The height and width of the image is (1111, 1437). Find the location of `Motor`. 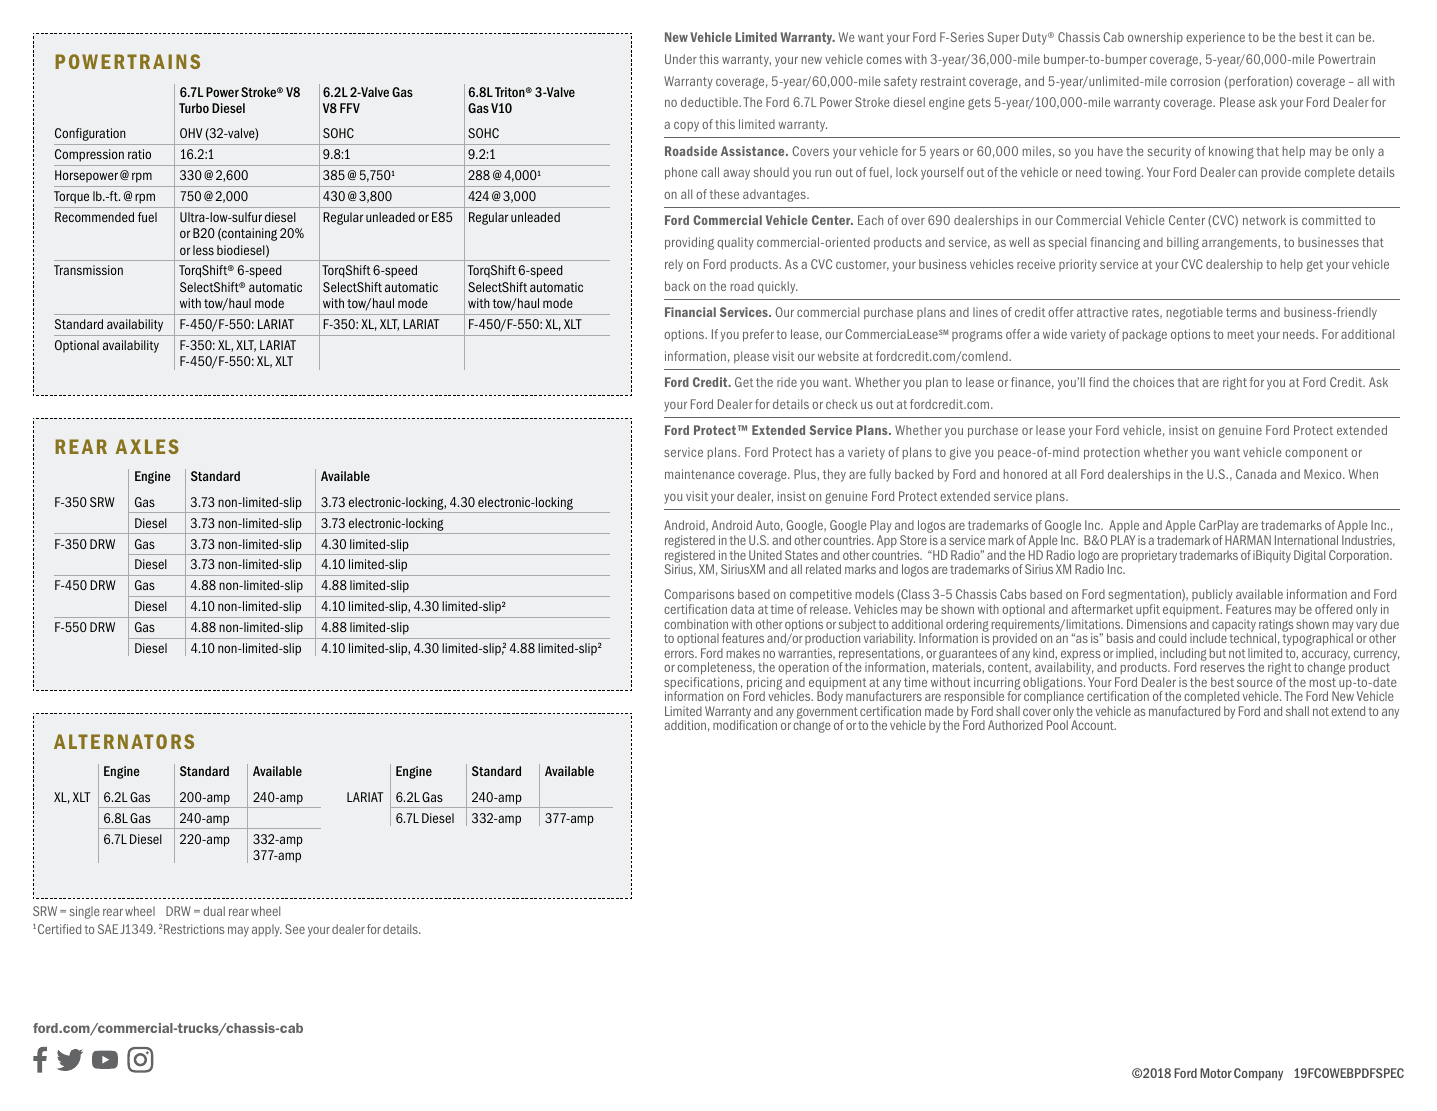

Motor is located at coordinates (1216, 1073).
